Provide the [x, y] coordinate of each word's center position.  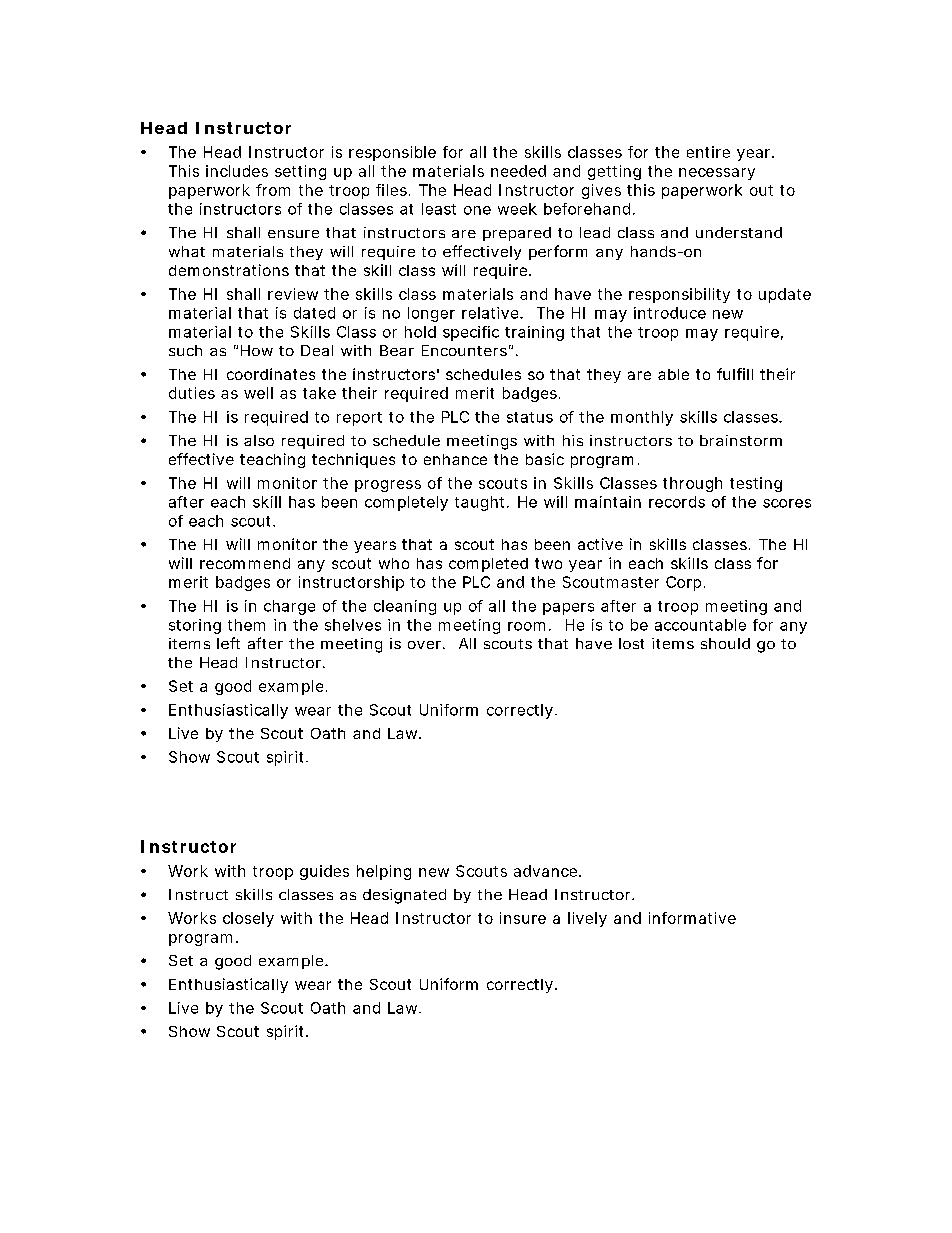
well [258, 393]
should [725, 643]
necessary [717, 174]
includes [237, 171]
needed [518, 171]
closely [248, 919]
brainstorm [741, 440]
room [526, 626]
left [228, 643]
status [530, 417]
